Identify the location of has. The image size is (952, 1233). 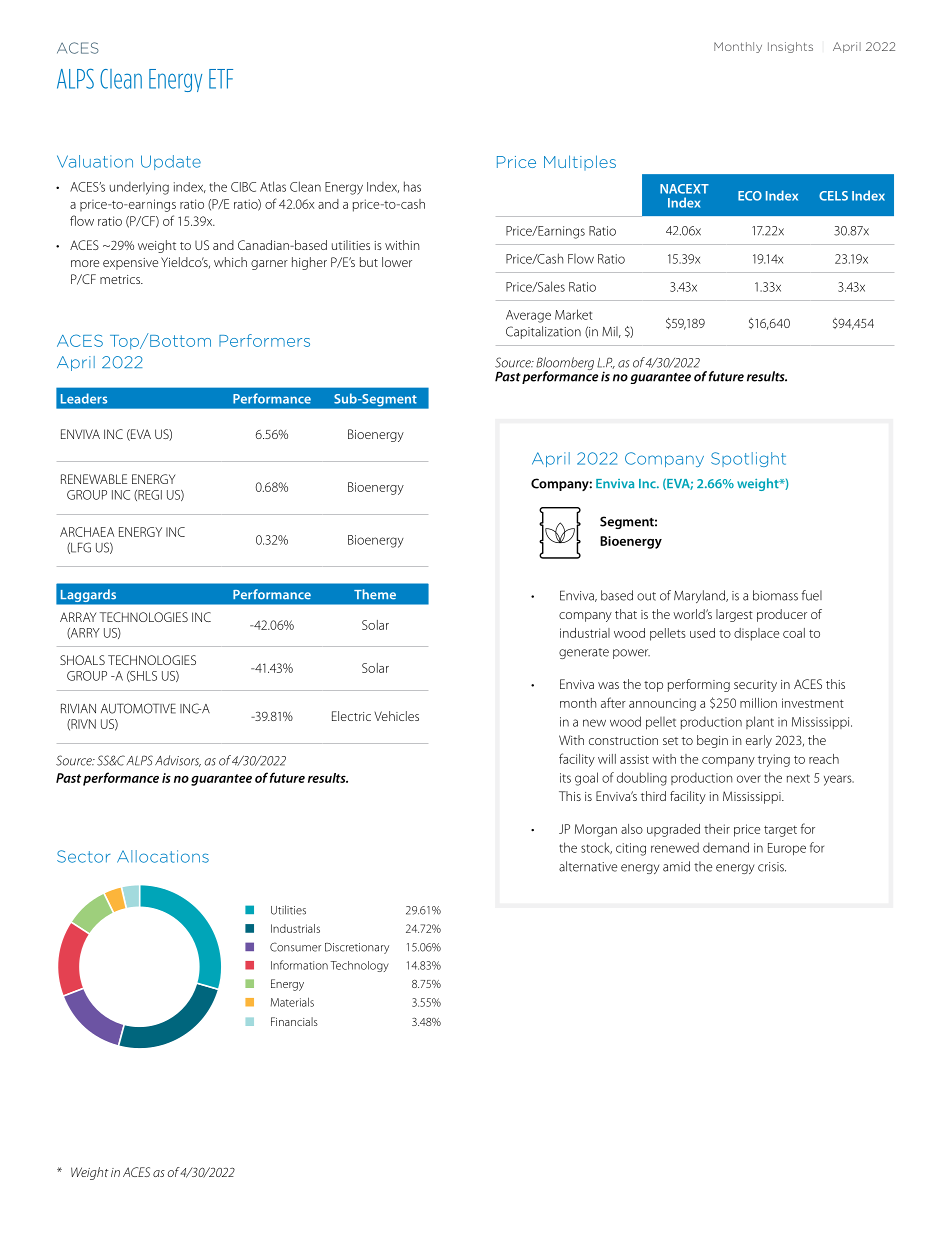
(412, 186).
